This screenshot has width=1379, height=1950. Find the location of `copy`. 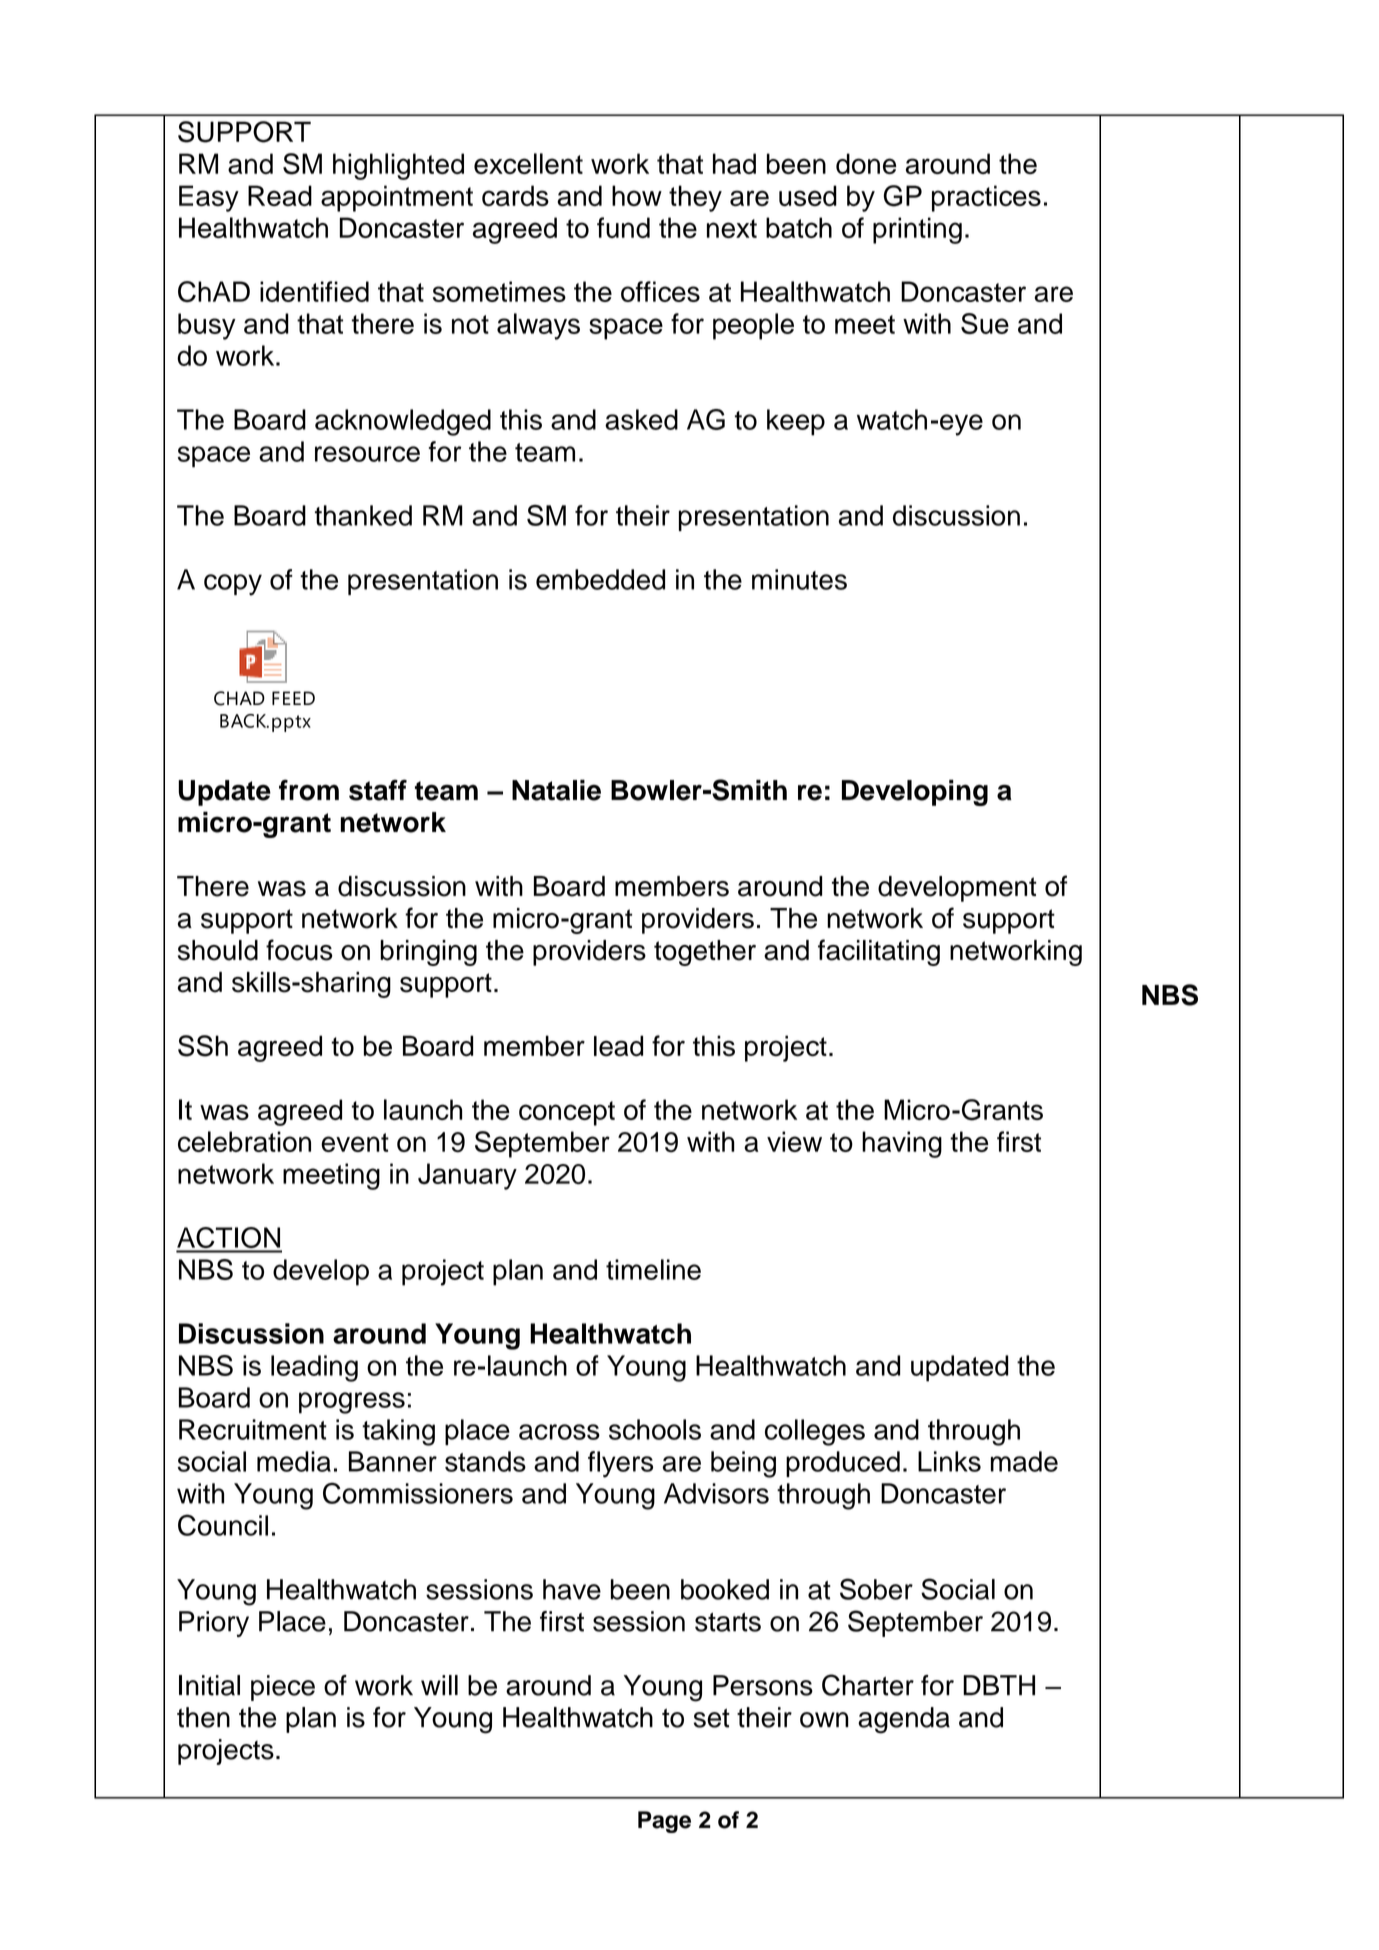

copy is located at coordinates (233, 585).
